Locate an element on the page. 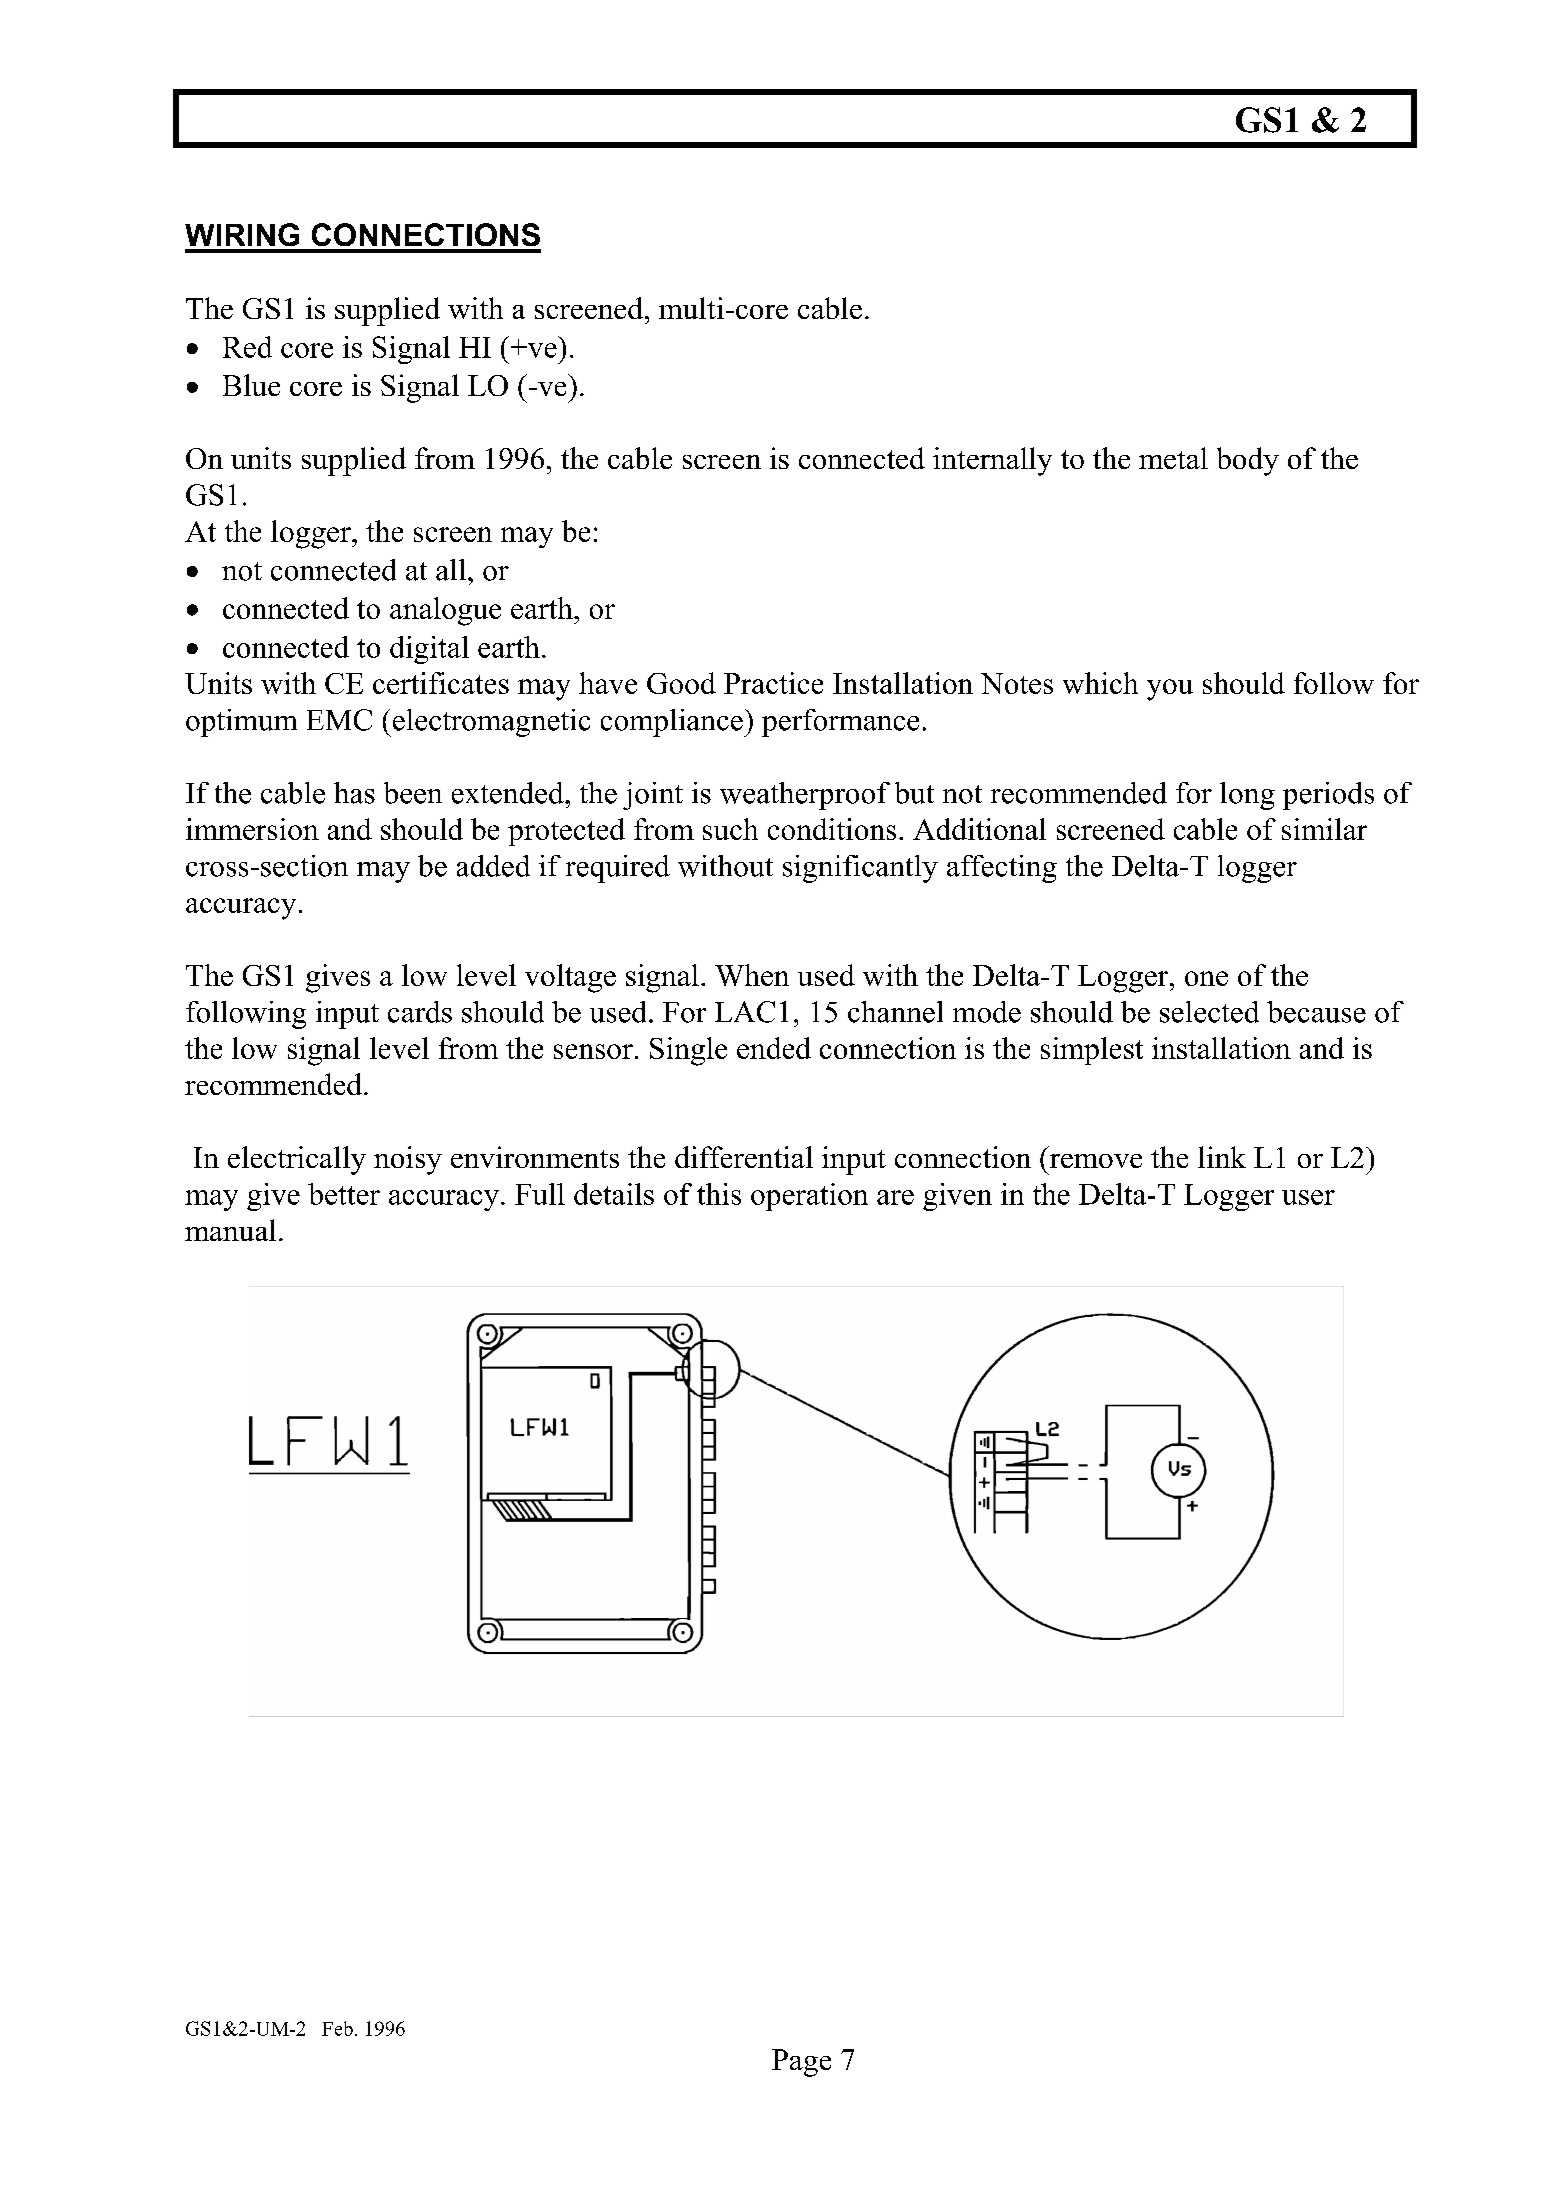 Image resolution: width=1552 pixels, height=2197 pixels. metal is located at coordinates (1173, 458).
